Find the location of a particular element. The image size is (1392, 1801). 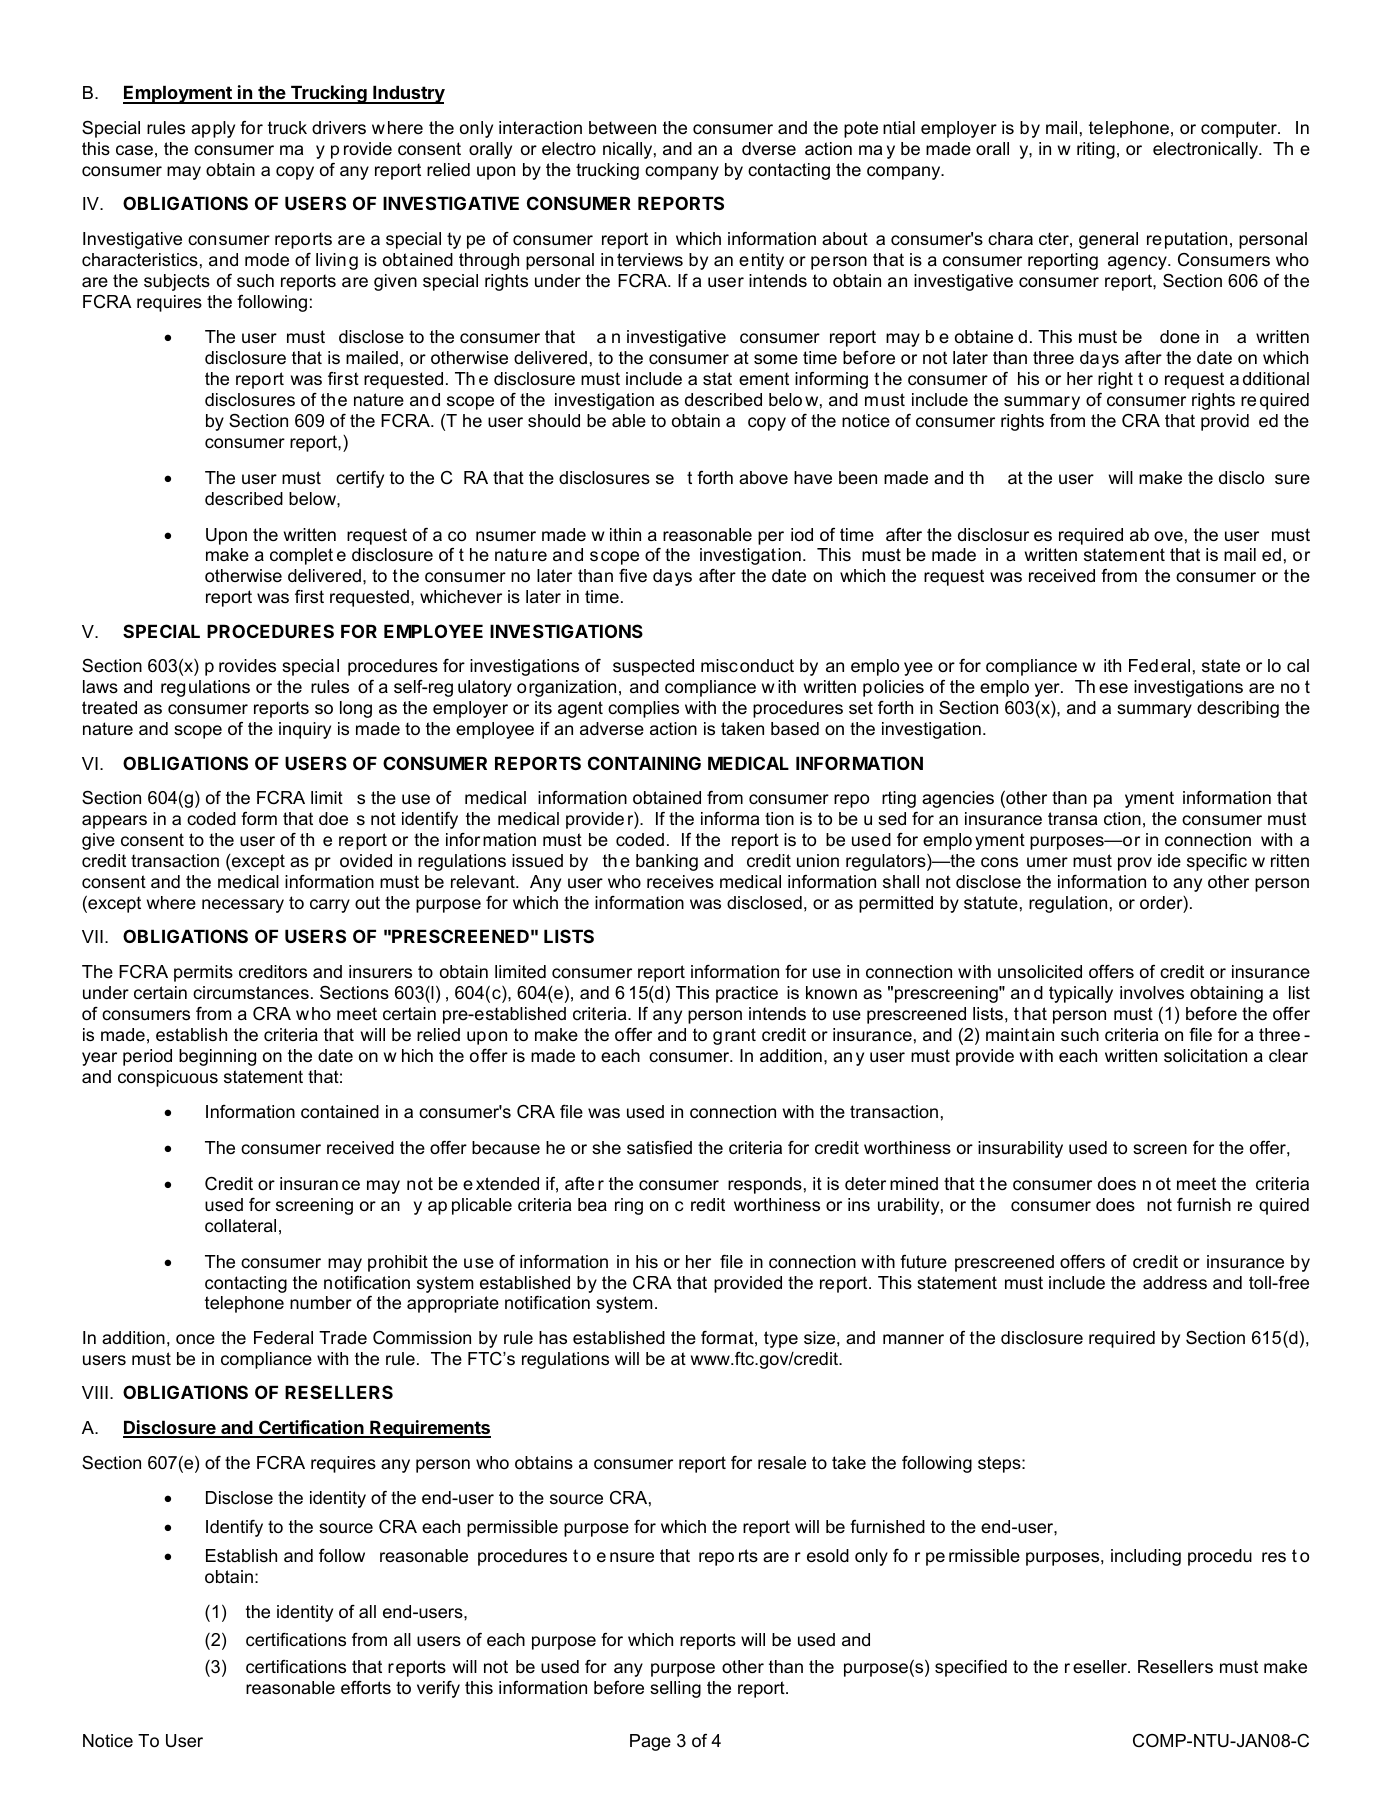

necessary is located at coordinates (243, 906).
